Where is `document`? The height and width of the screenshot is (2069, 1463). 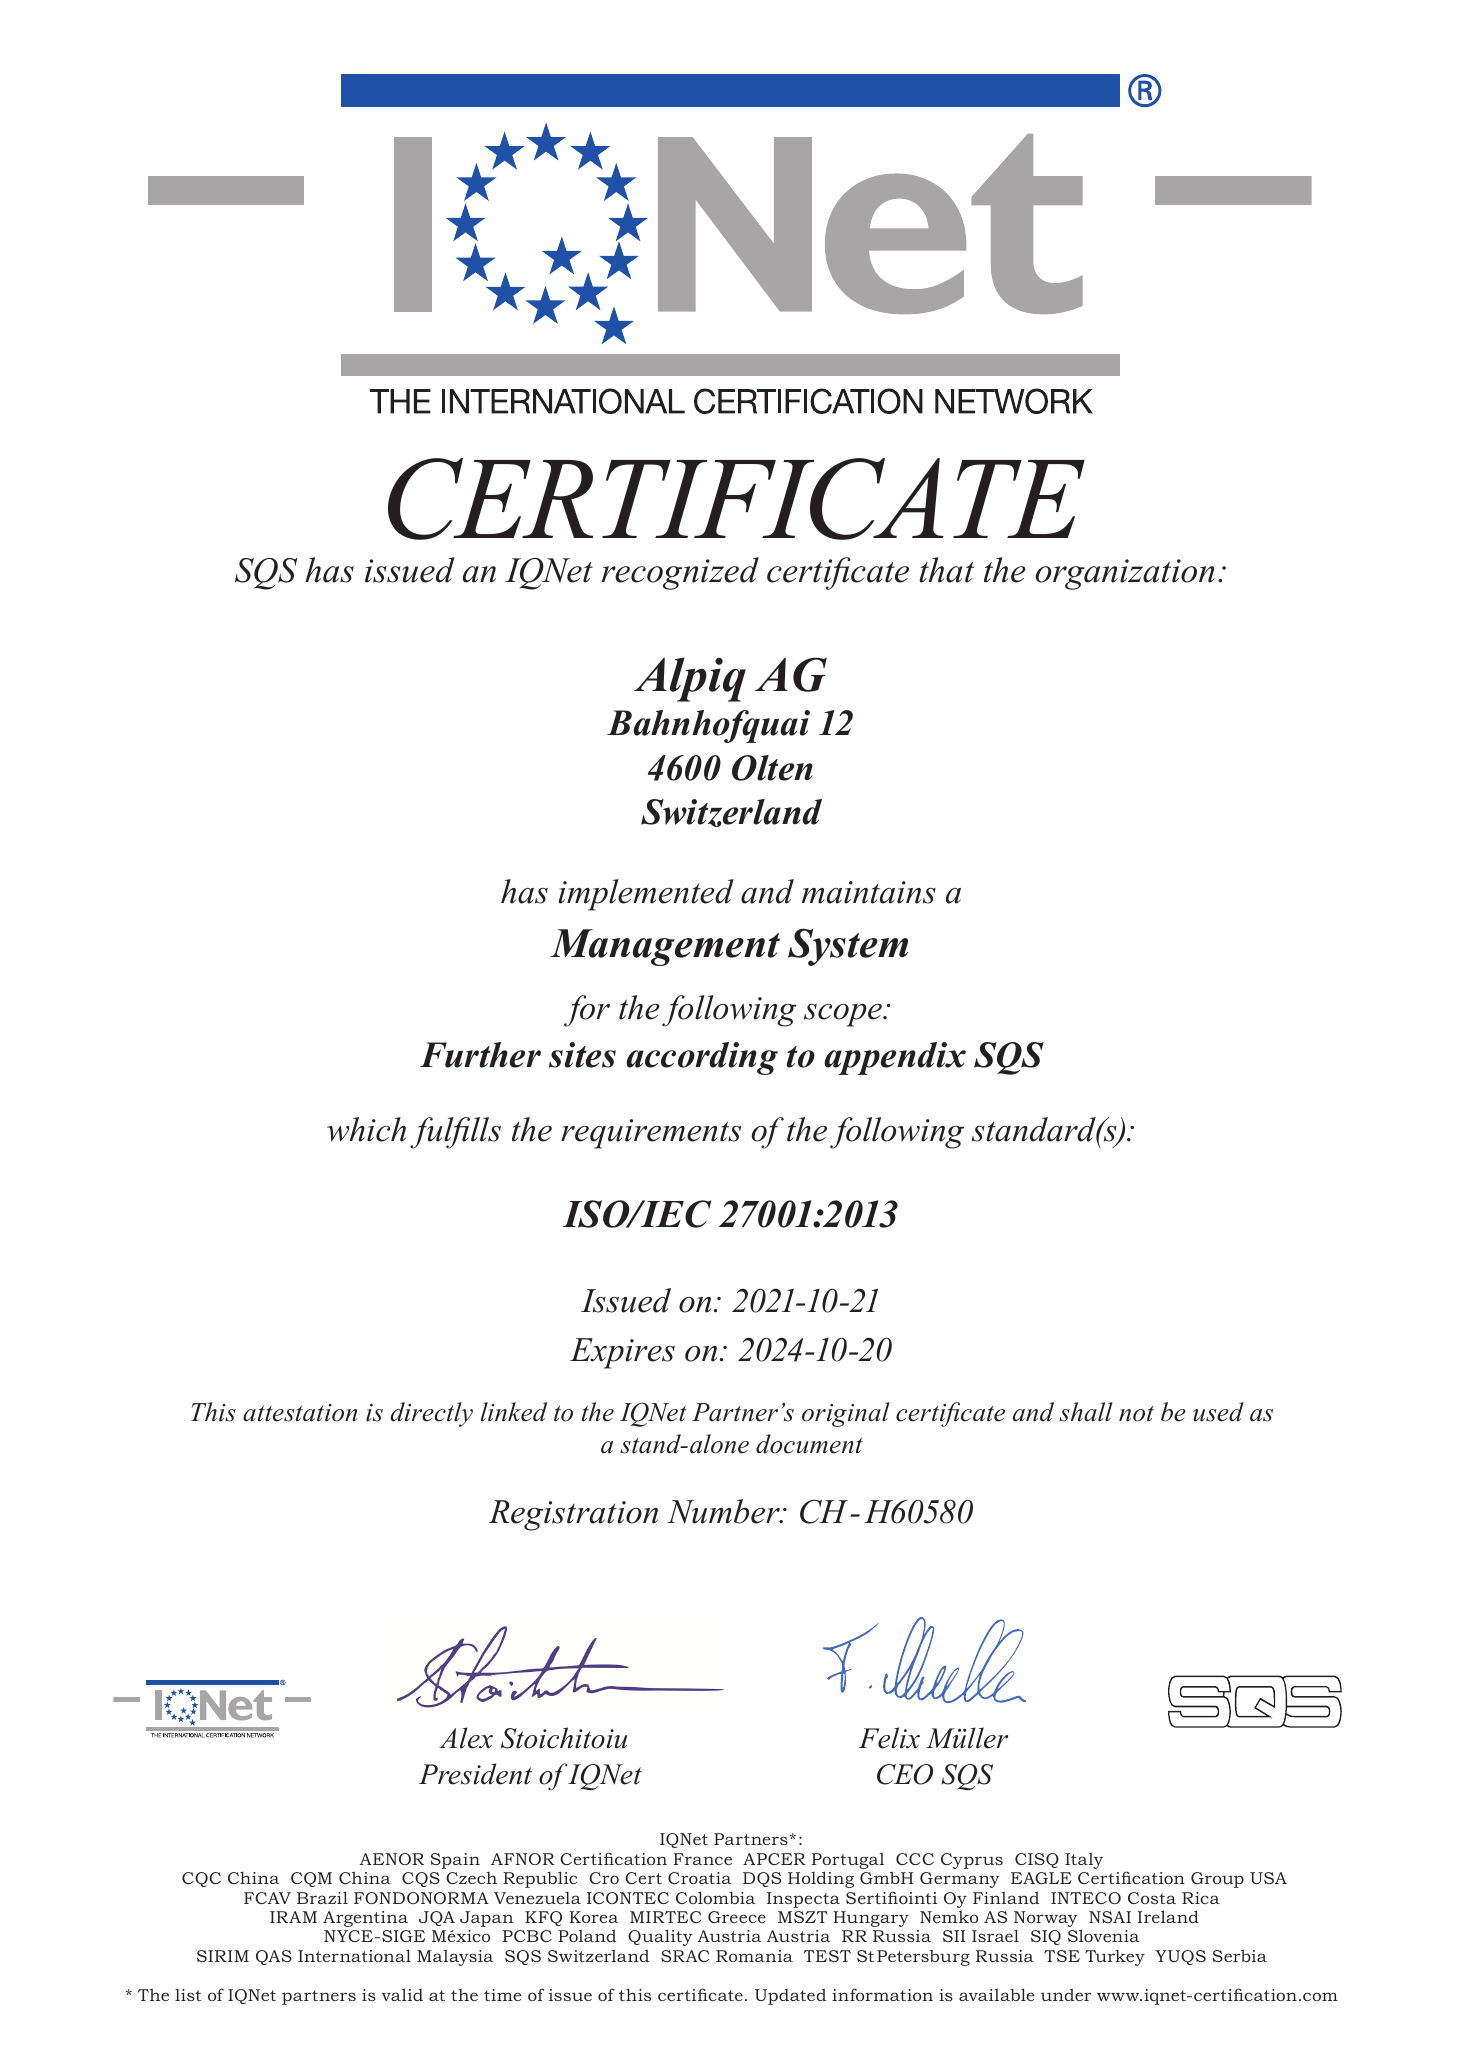
document is located at coordinates (809, 1444).
